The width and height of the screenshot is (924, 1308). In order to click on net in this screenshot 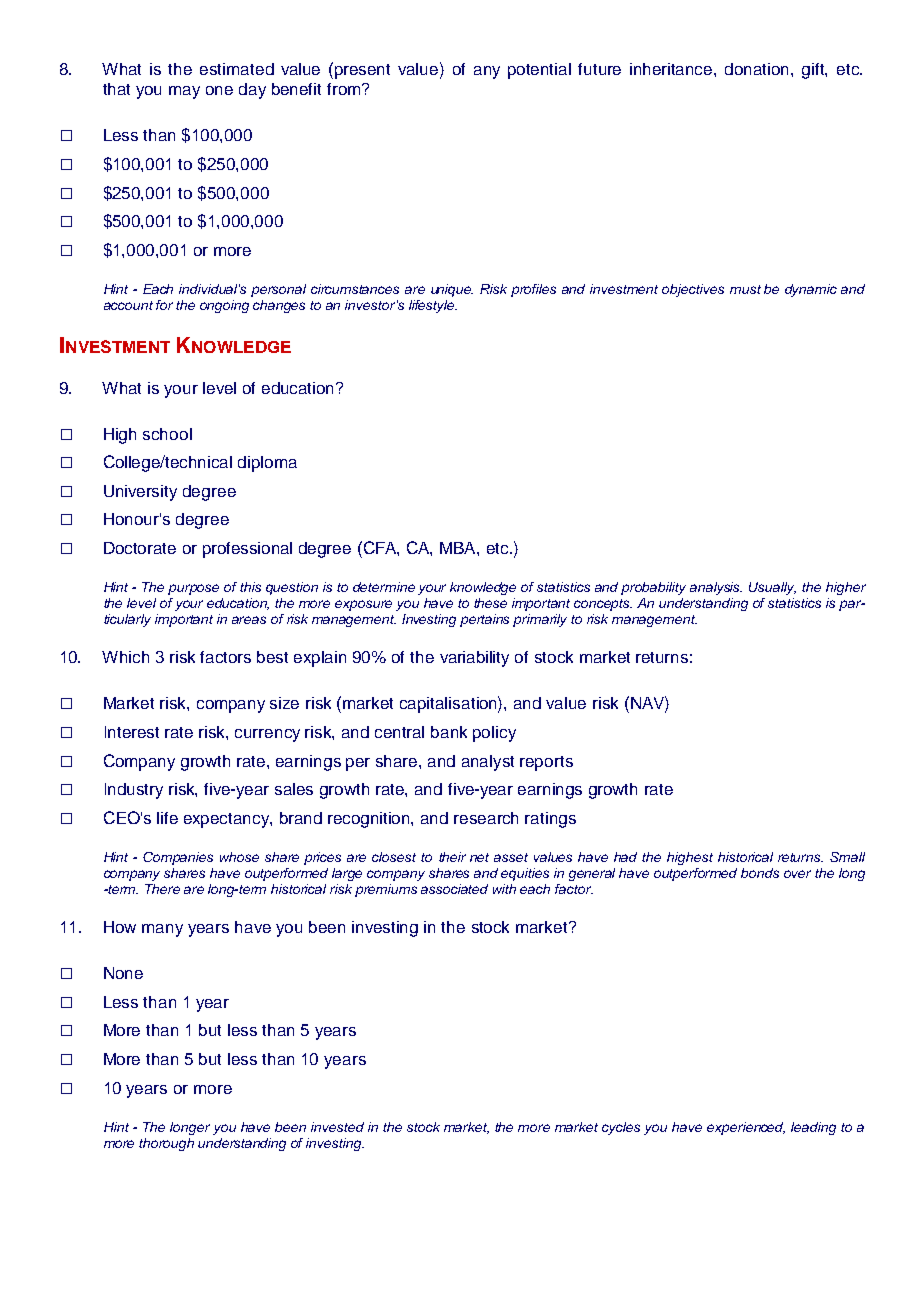, I will do `click(479, 857)`.
